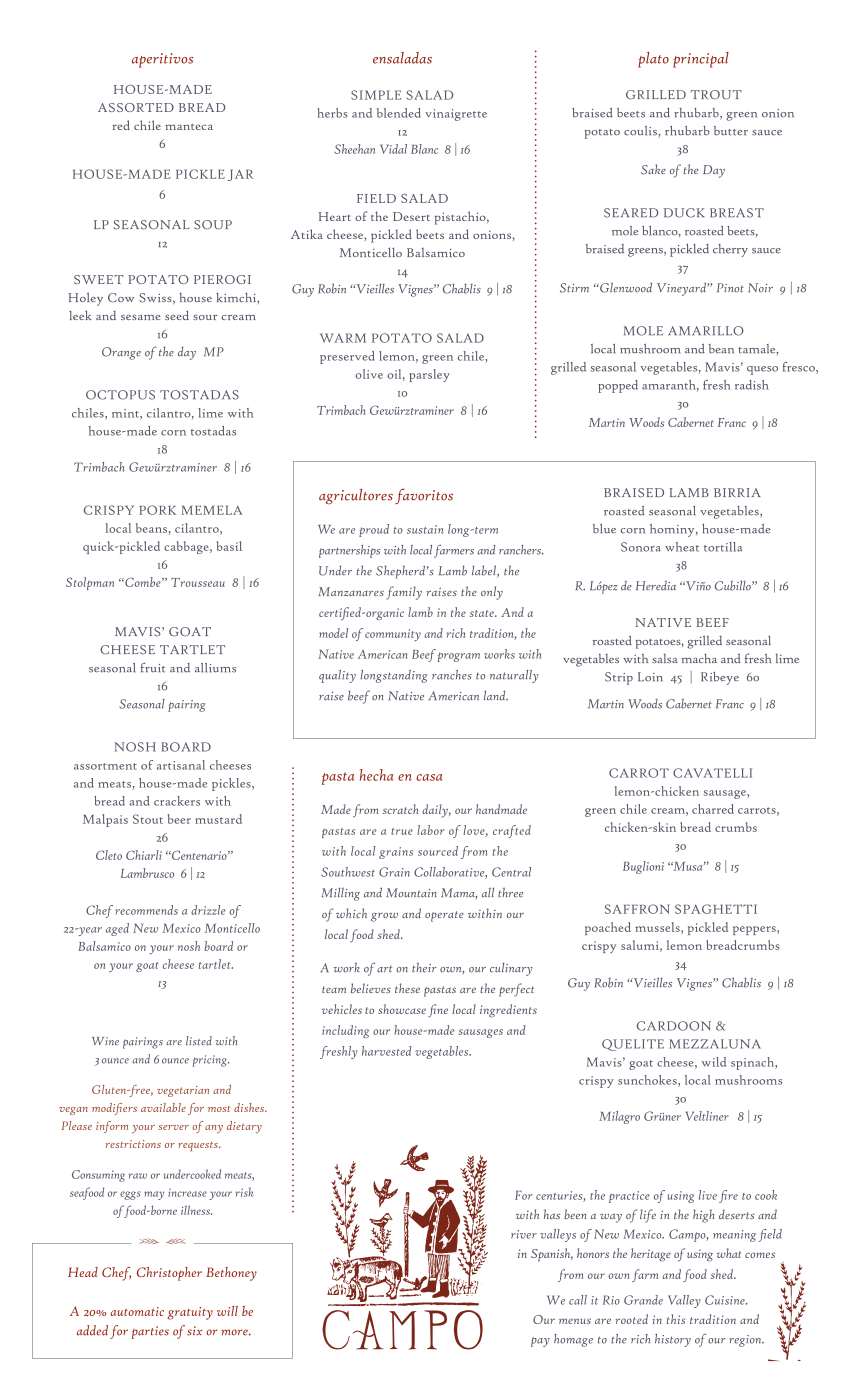 The height and width of the screenshot is (1400, 849). I want to click on blended, so click(399, 113).
